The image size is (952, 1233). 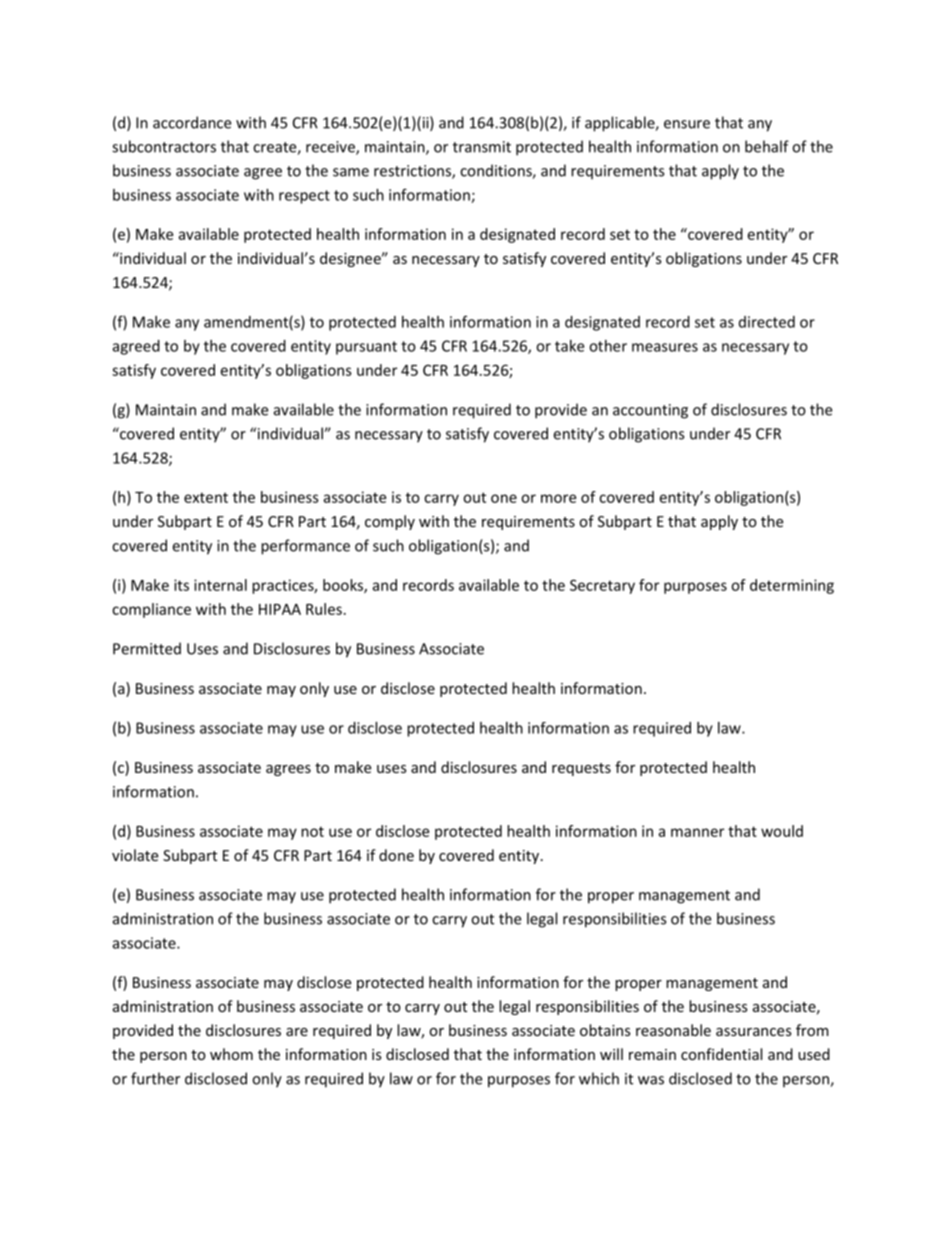 I want to click on directed, so click(x=767, y=322).
